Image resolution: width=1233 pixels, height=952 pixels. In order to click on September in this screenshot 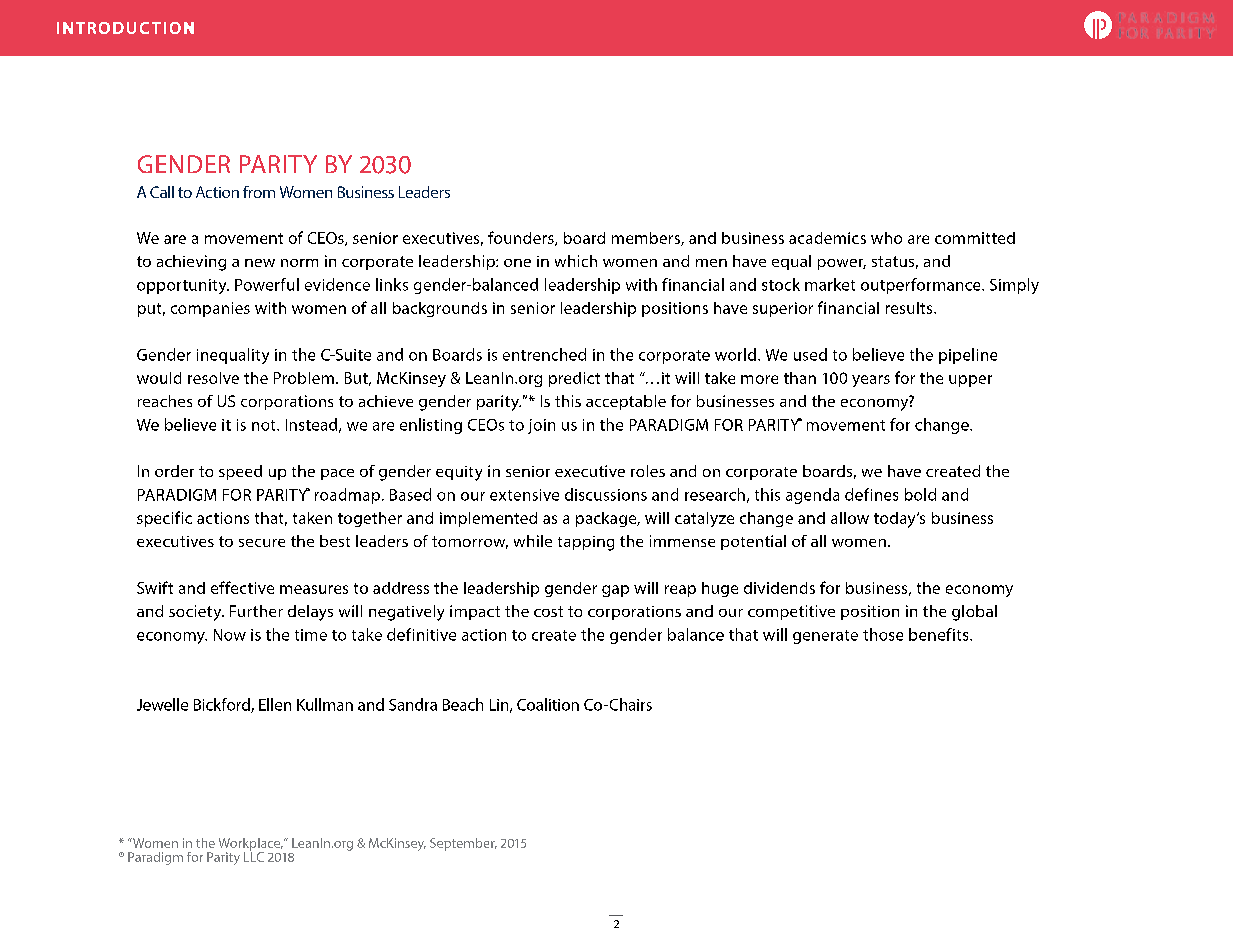, I will do `click(463, 844)`.
